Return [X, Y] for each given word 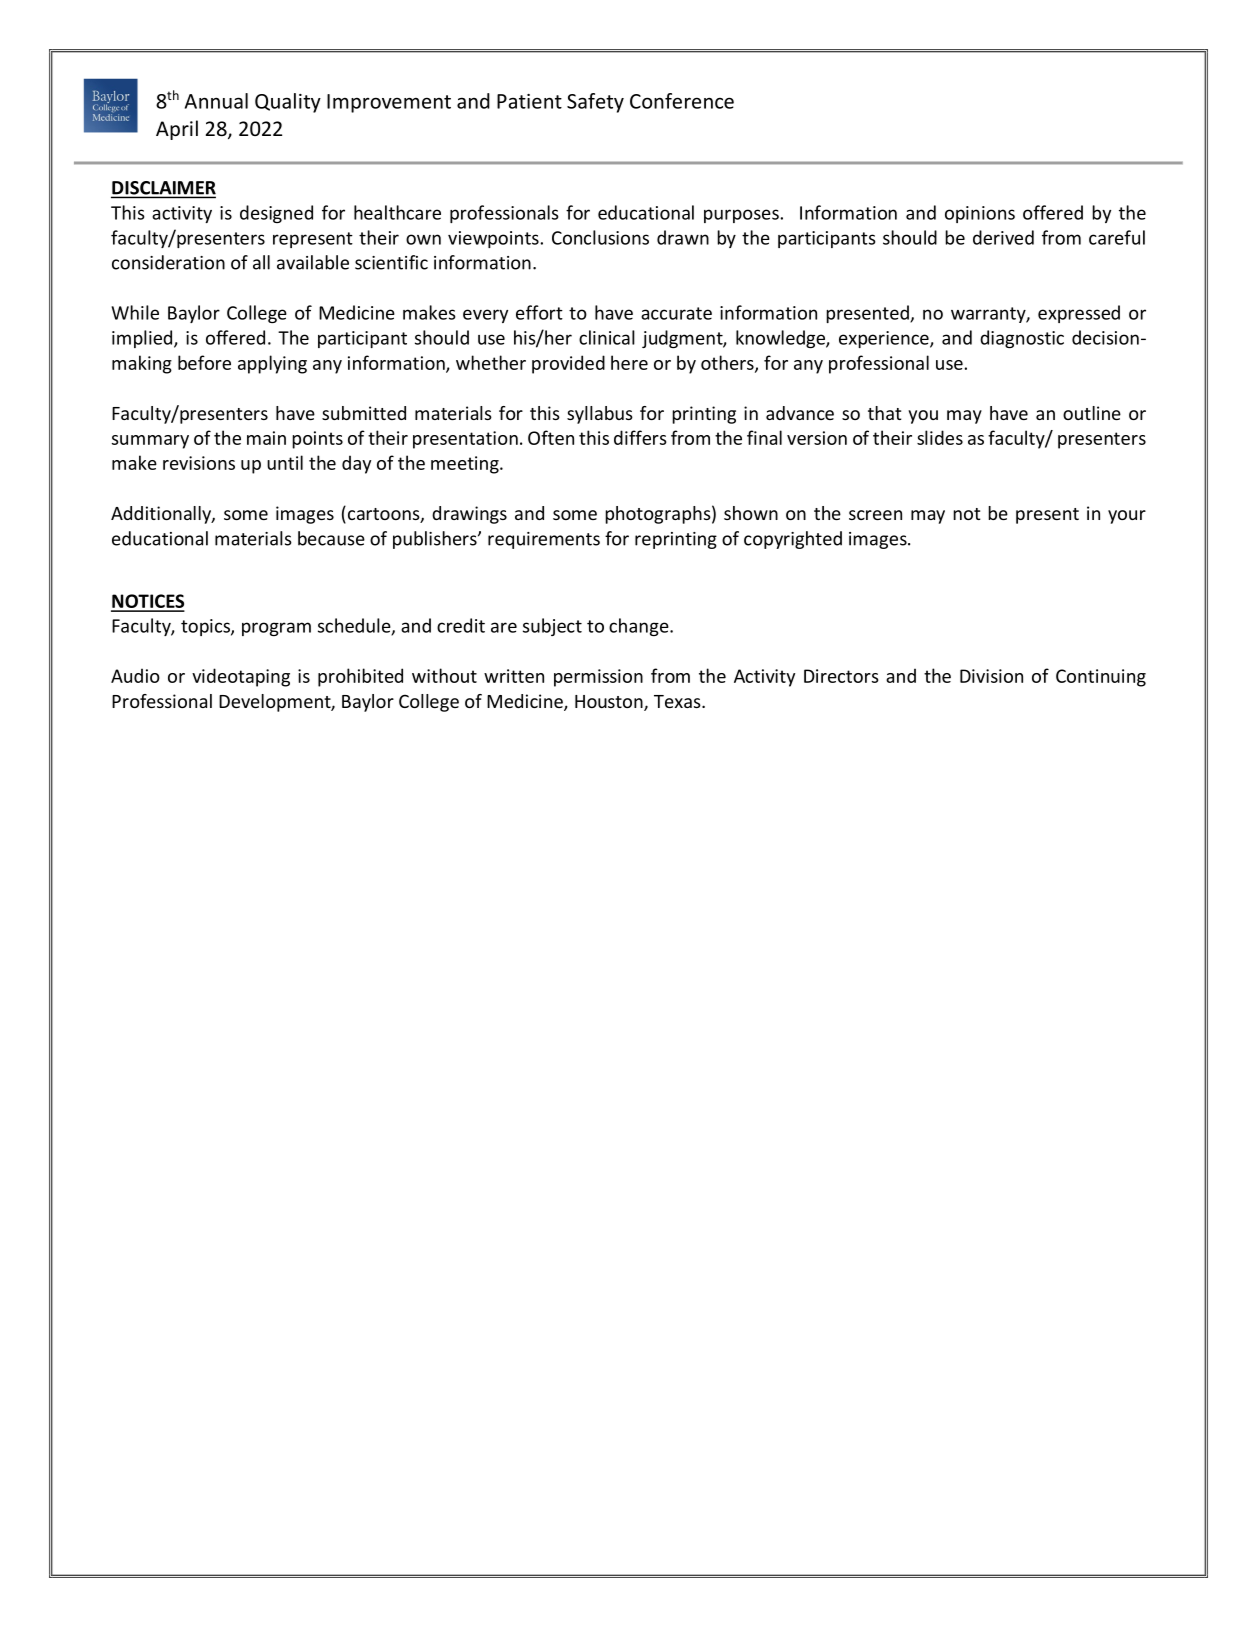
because [331, 538]
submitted [364, 413]
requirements [544, 540]
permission [598, 678]
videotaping [241, 677]
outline [1092, 413]
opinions [980, 214]
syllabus [600, 415]
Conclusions [600, 237]
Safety [595, 103]
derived [1003, 237]
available [313, 262]
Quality [288, 103]
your [1127, 517]
